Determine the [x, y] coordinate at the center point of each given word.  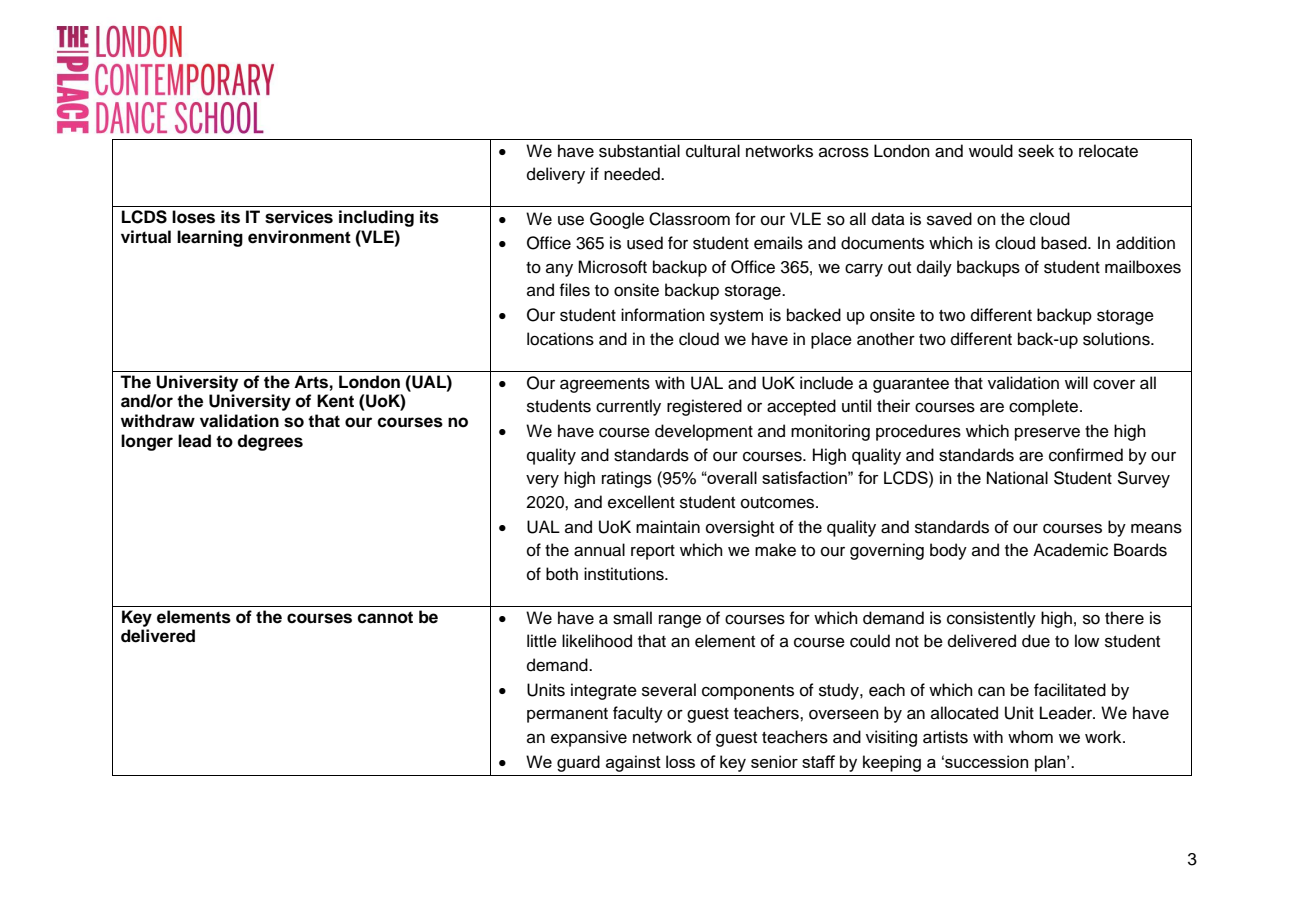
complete [1045, 407]
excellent [641, 502]
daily [934, 268]
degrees [270, 442]
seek [1036, 151]
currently [628, 407]
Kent [335, 401]
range [680, 621]
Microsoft [612, 267]
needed [633, 174]
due [1036, 641]
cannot [385, 617]
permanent [567, 715]
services [299, 217]
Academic [1070, 550]
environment [299, 237]
